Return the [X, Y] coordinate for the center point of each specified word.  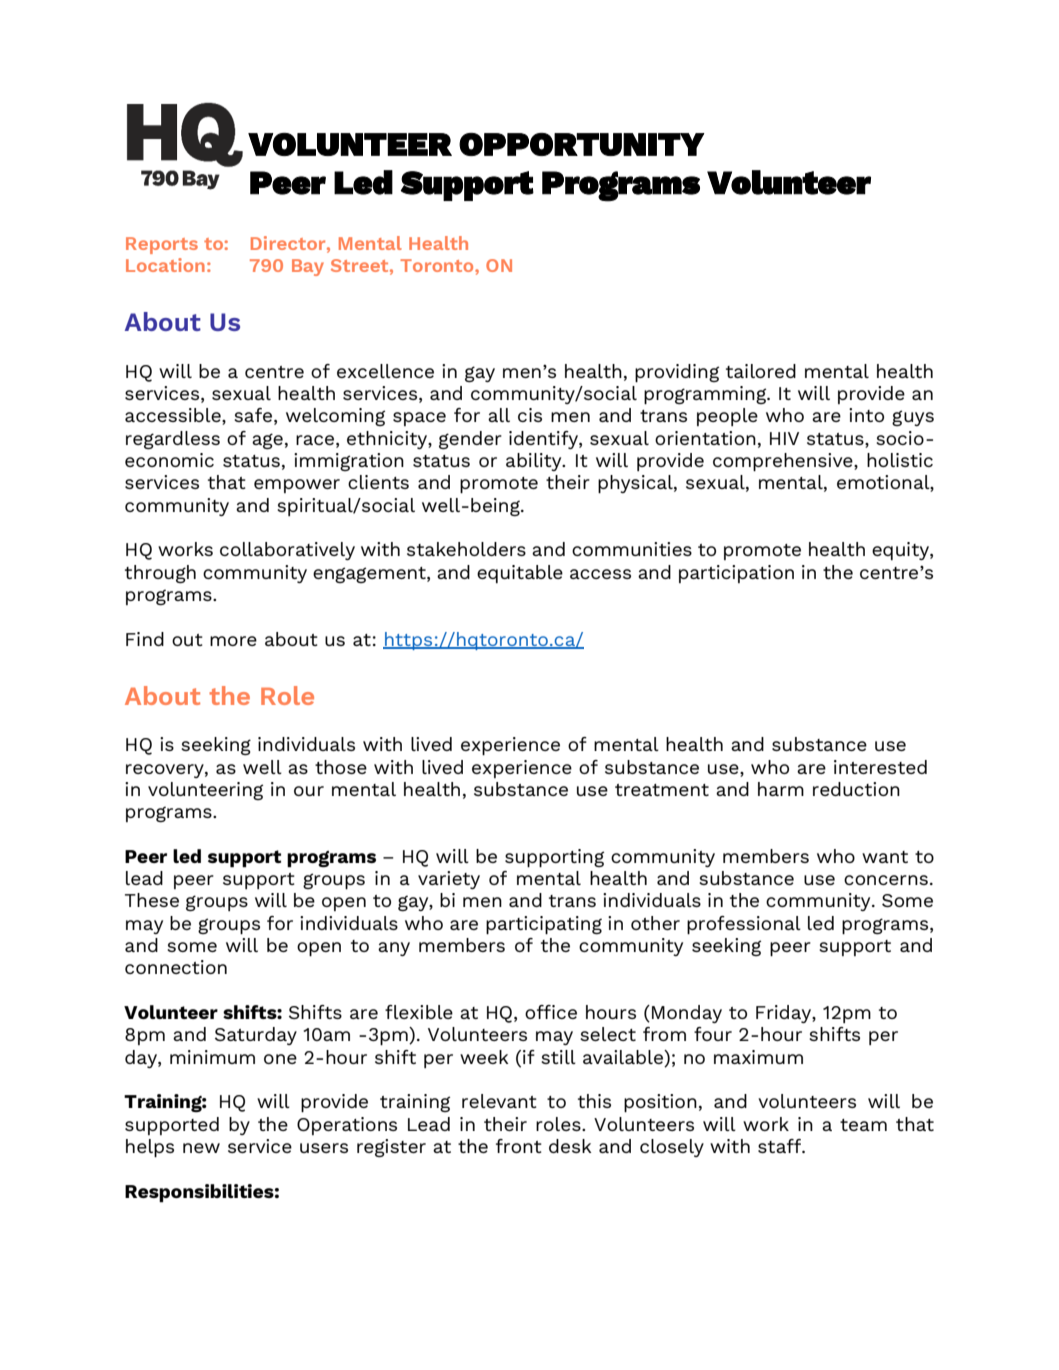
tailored [761, 371]
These [152, 900]
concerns [886, 880]
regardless [173, 440]
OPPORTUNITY [582, 144]
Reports [162, 245]
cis [530, 415]
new [201, 1148]
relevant [499, 1101]
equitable [520, 574]
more [233, 641]
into [866, 415]
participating [544, 925]
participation [736, 574]
